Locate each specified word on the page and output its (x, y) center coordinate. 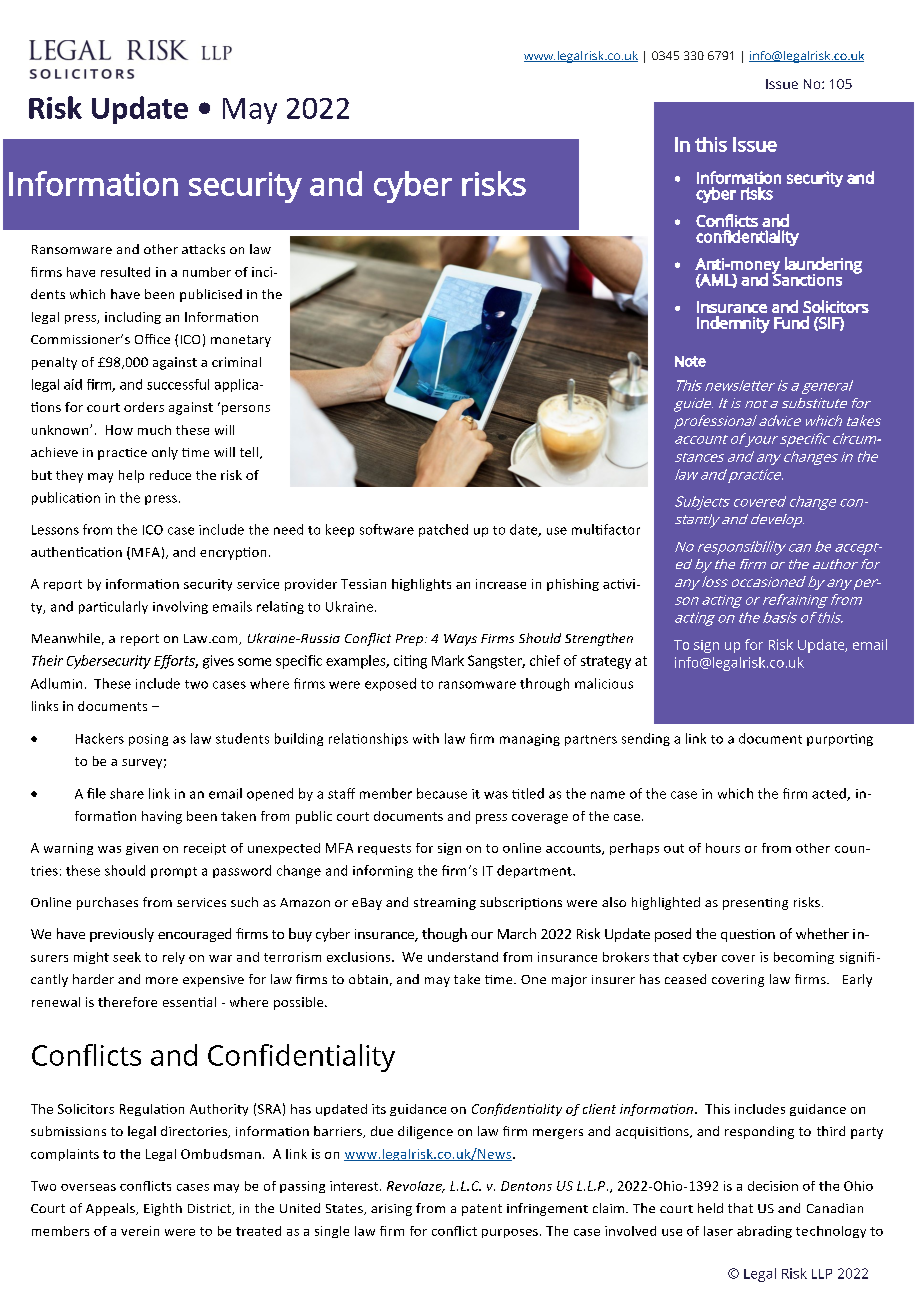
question (748, 935)
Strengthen (599, 639)
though (444, 935)
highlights (421, 585)
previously (122, 935)
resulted (125, 272)
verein (140, 1231)
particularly (113, 607)
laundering (823, 266)
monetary (241, 341)
